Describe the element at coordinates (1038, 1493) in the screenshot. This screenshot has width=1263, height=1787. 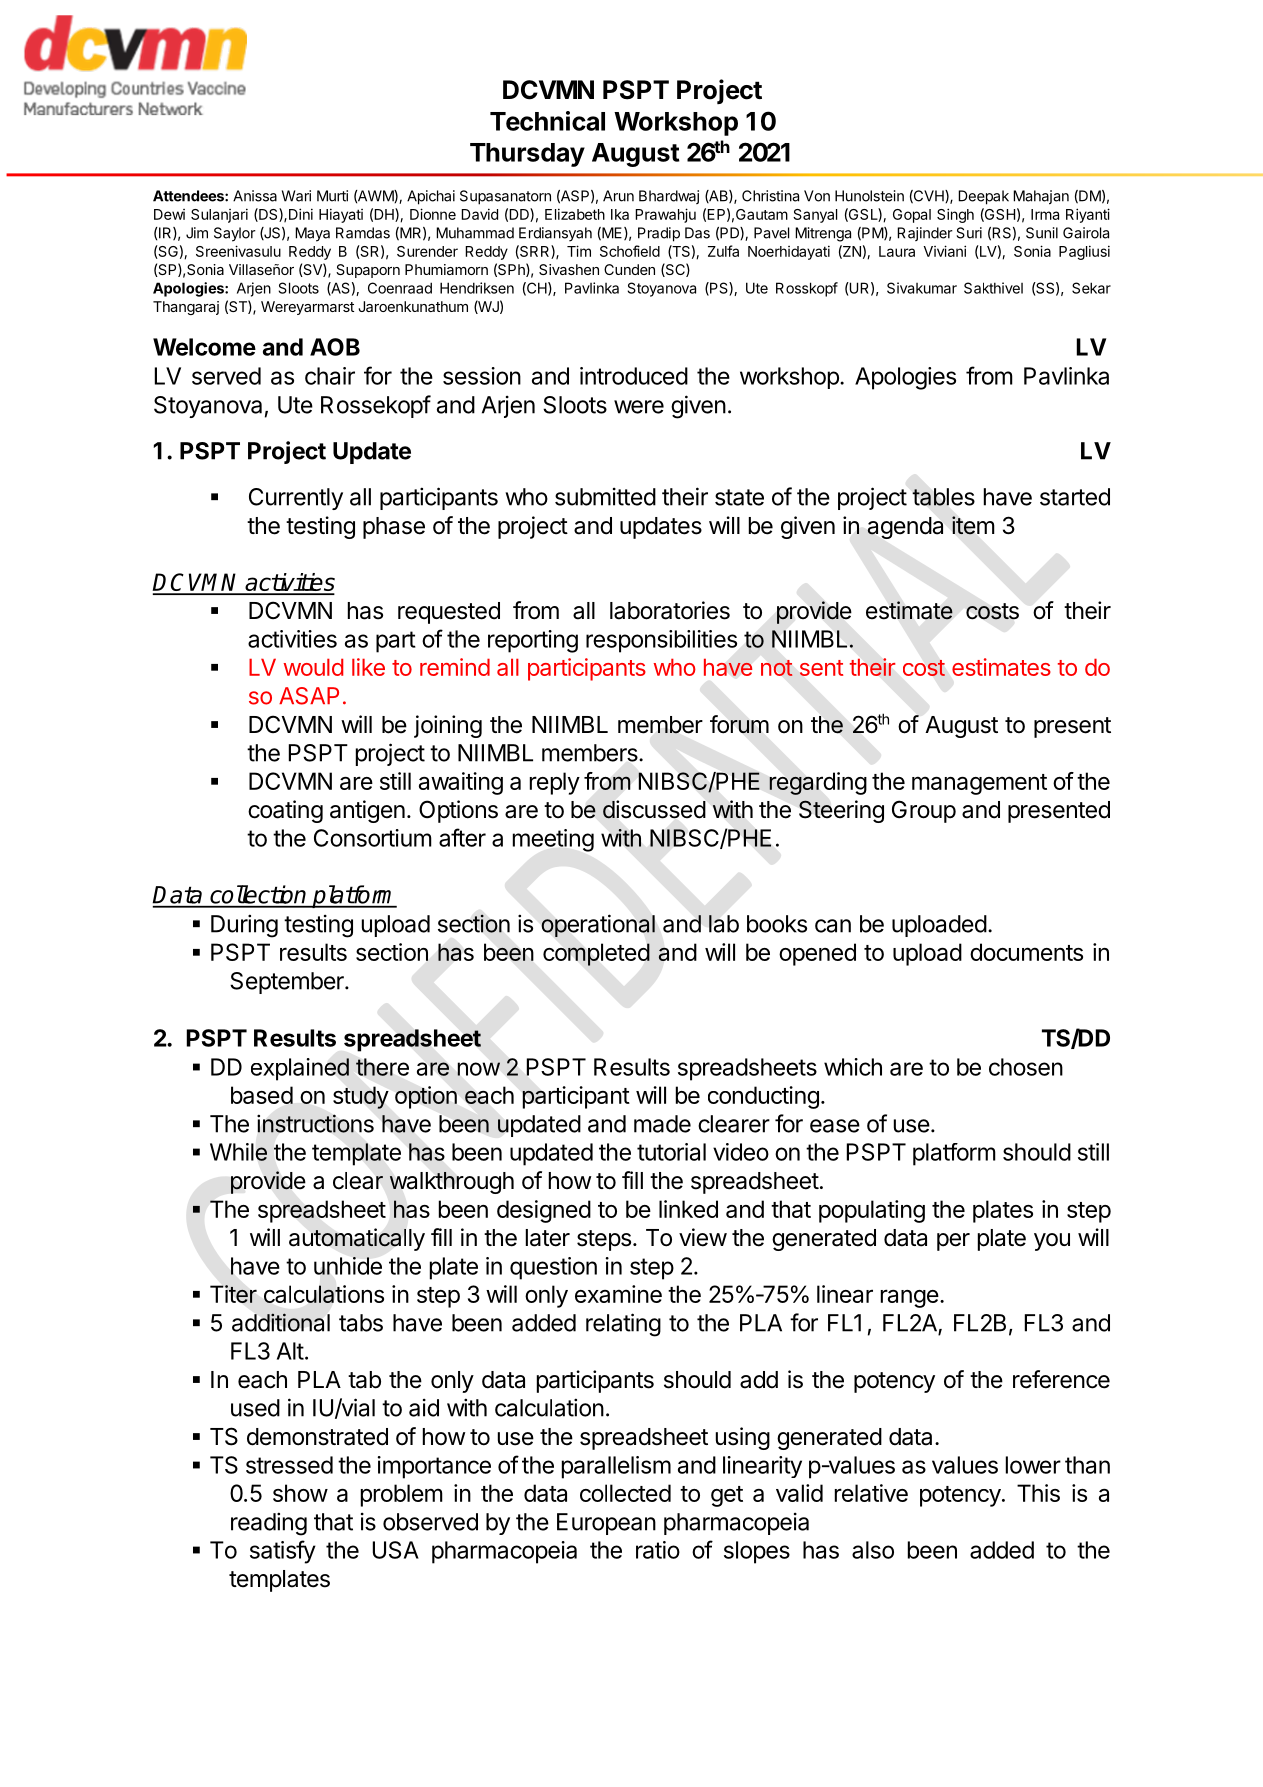
I see `This` at that location.
